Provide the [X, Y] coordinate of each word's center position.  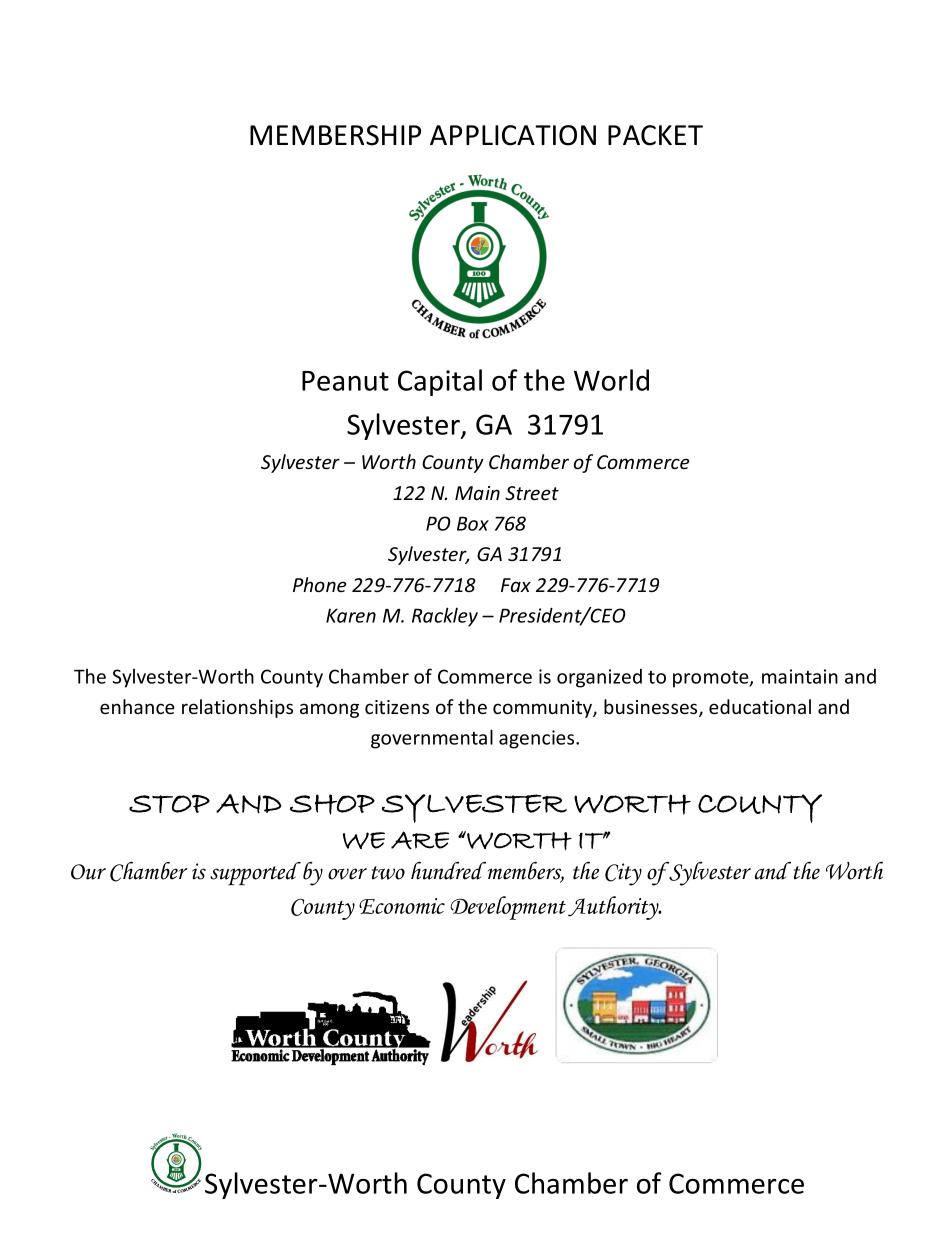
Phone [320, 584]
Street [532, 493]
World [611, 380]
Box [473, 523]
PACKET [655, 135]
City [623, 874]
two [388, 873]
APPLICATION [513, 135]
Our [88, 872]
